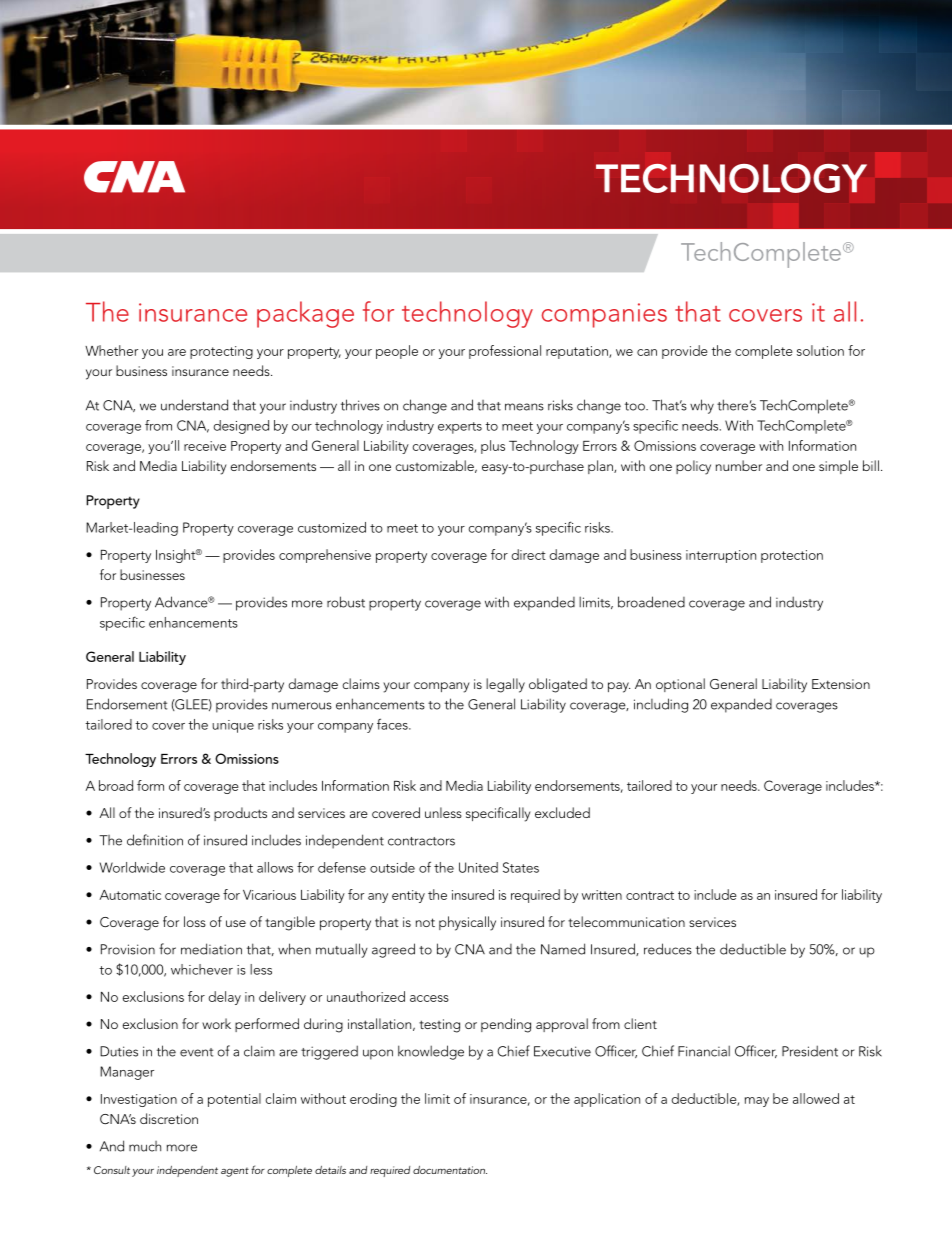  I want to click on professional, so click(505, 352).
